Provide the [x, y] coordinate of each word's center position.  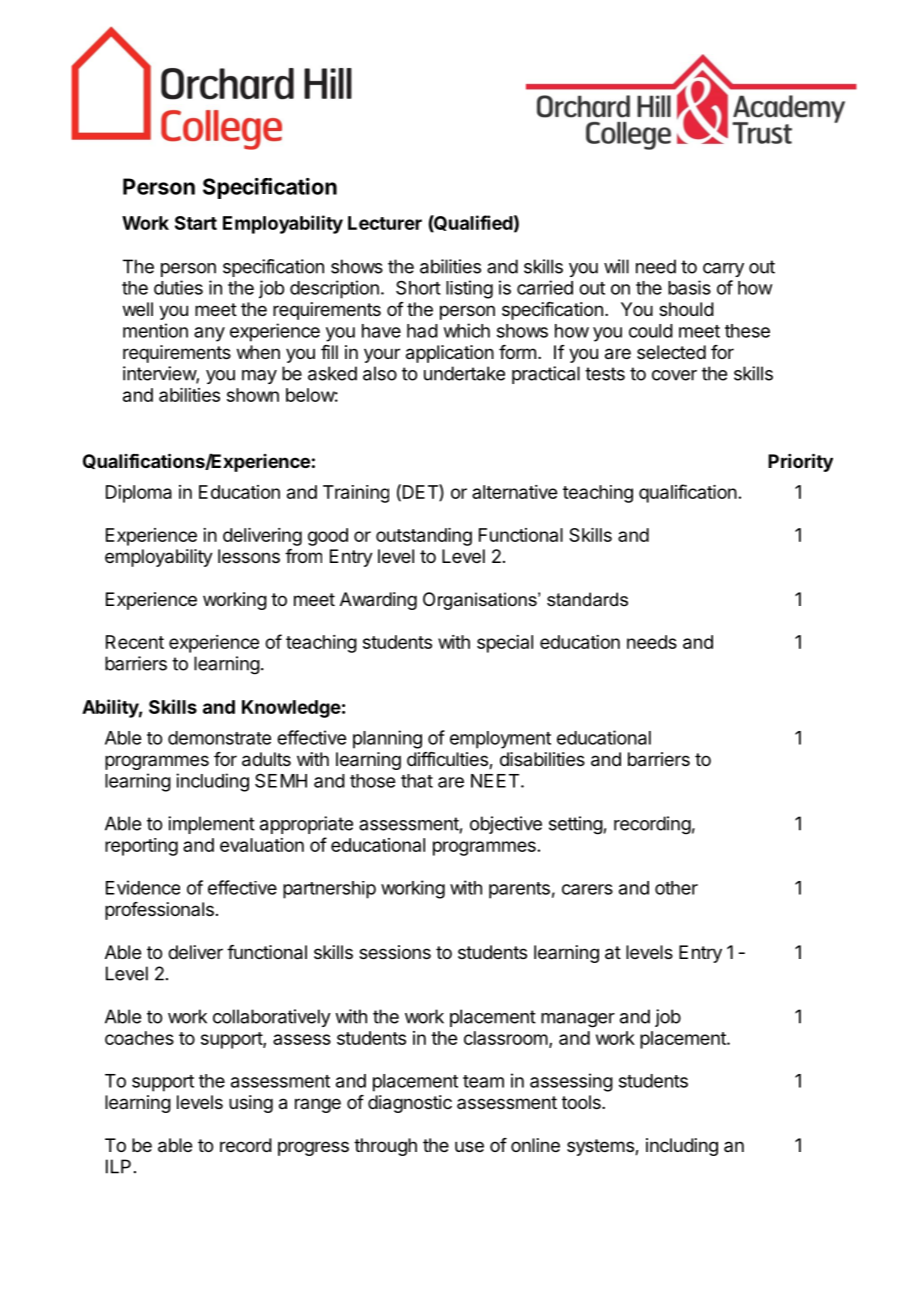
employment [500, 740]
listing [469, 289]
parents [519, 890]
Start [196, 223]
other [676, 888]
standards [587, 599]
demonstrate [219, 738]
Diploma [139, 494]
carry [723, 270]
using [251, 1104]
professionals [159, 911]
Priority [800, 462]
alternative [514, 492]
